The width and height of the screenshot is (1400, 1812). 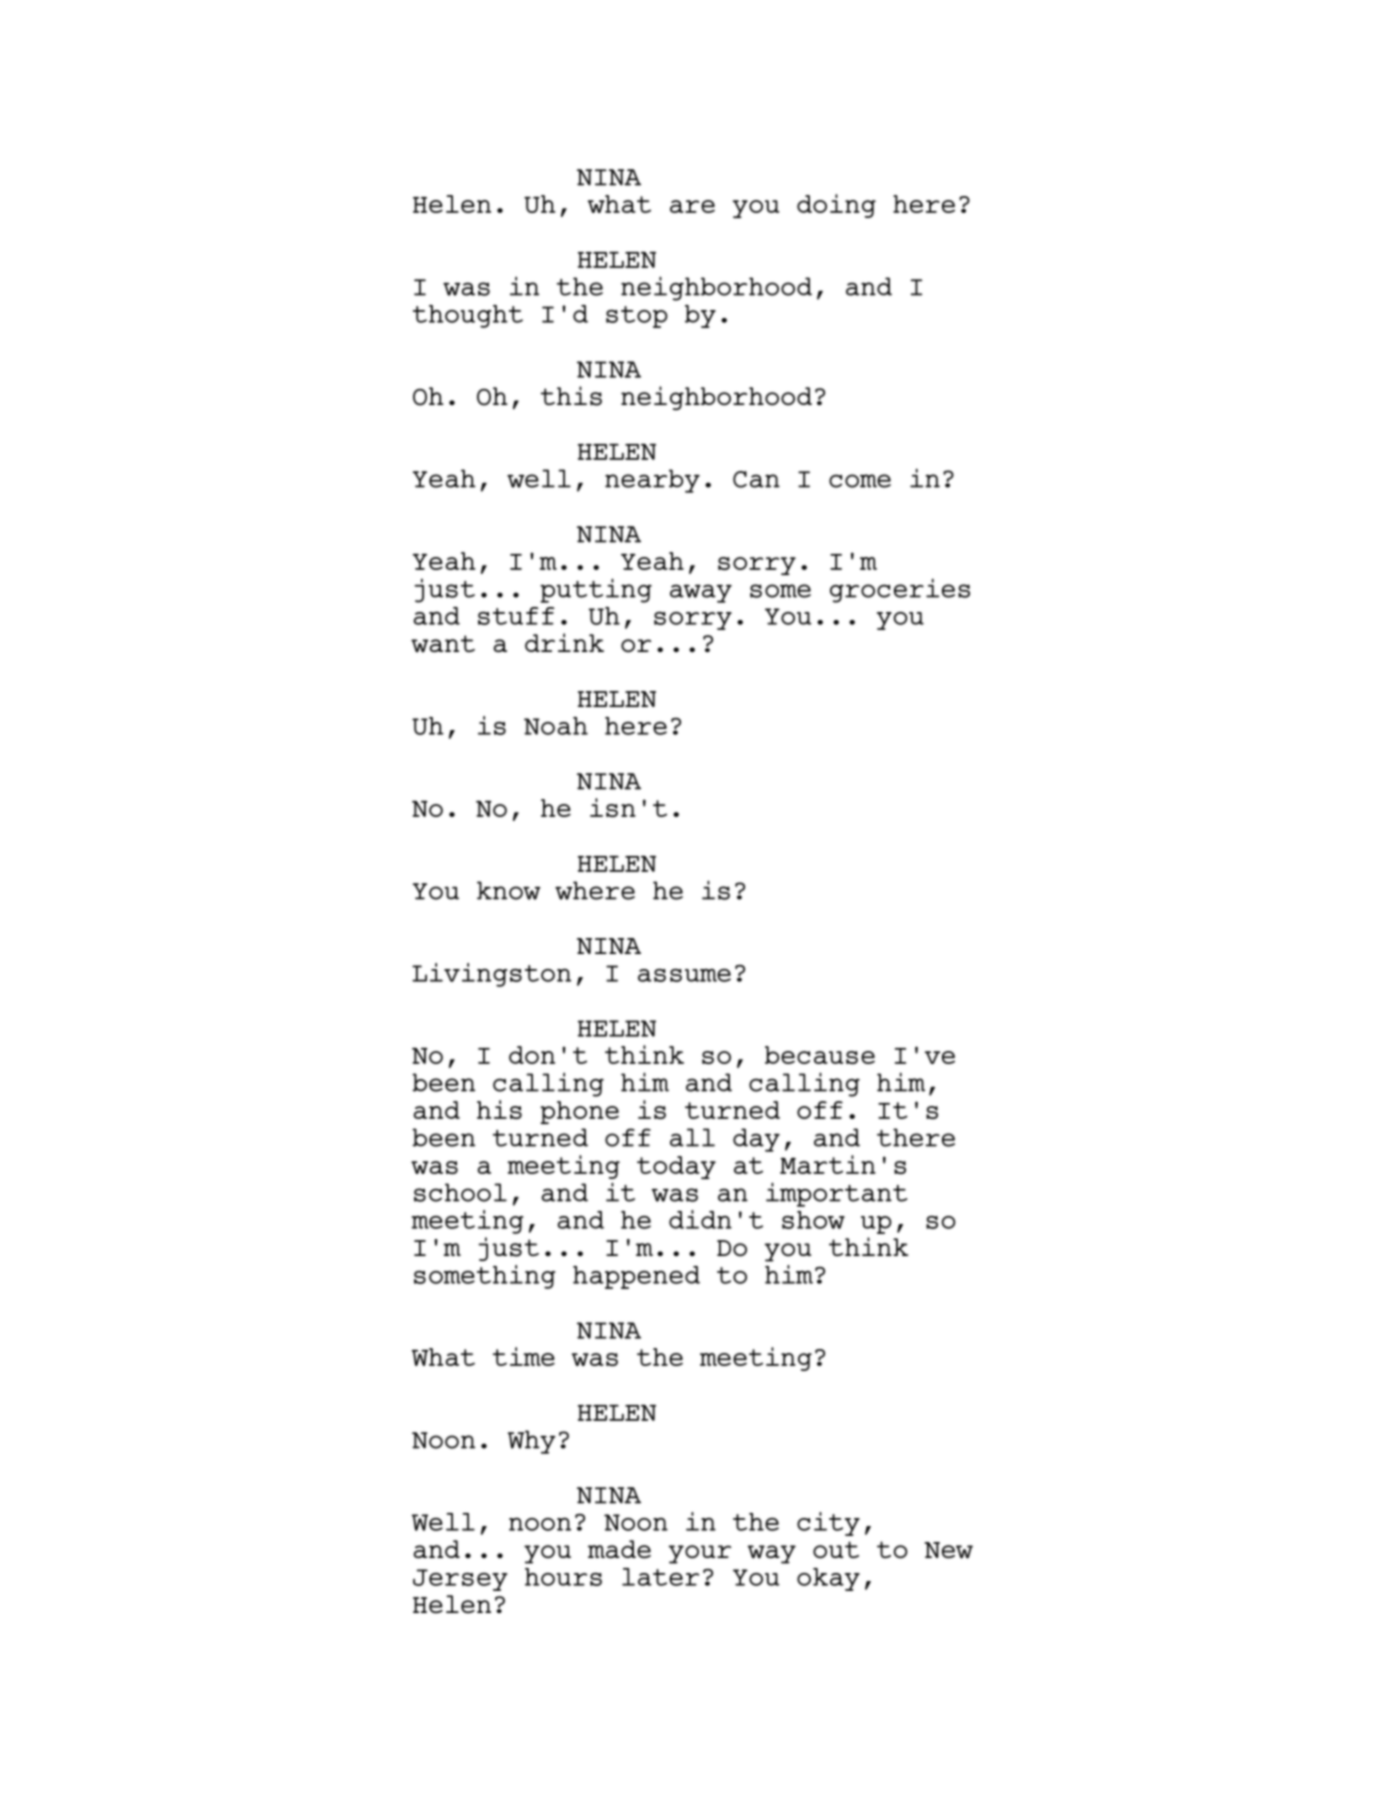 What do you see at coordinates (460, 1580) in the screenshot?
I see `Jersey` at bounding box center [460, 1580].
